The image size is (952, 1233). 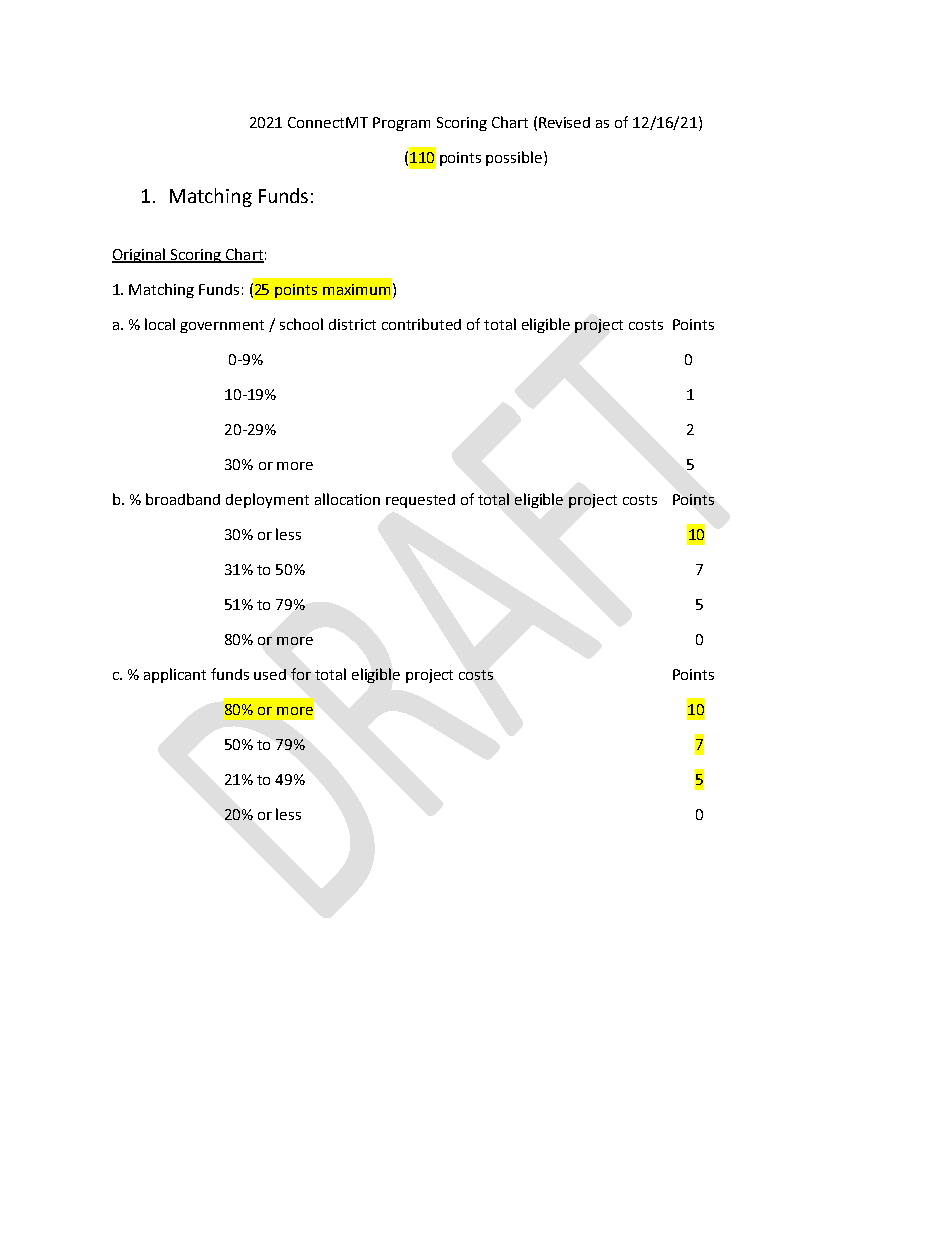 I want to click on applicant, so click(x=175, y=675).
